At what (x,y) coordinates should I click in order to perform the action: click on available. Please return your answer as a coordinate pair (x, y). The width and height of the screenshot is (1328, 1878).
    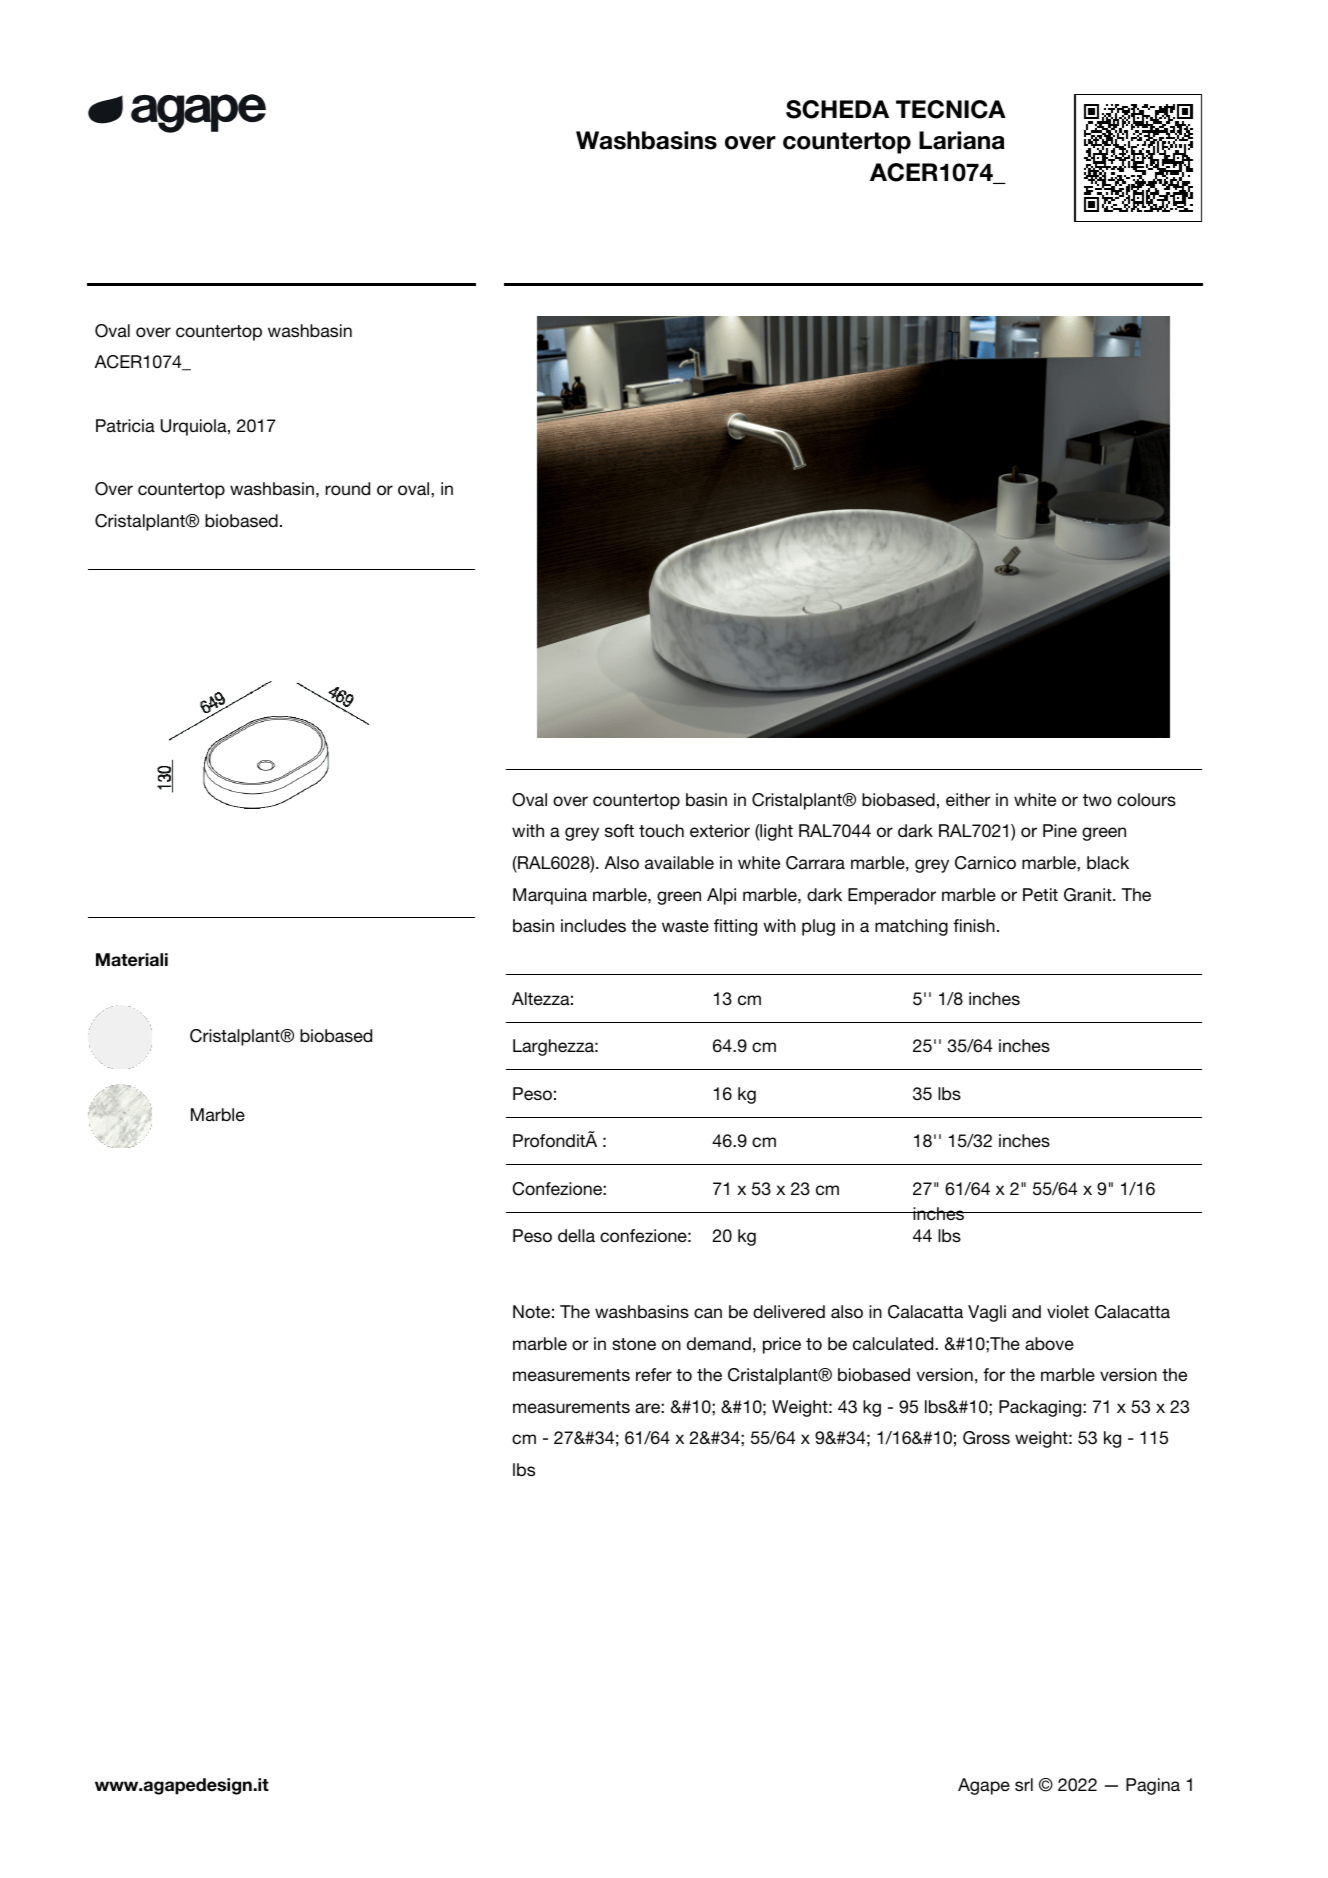
    Looking at the image, I should click on (679, 863).
